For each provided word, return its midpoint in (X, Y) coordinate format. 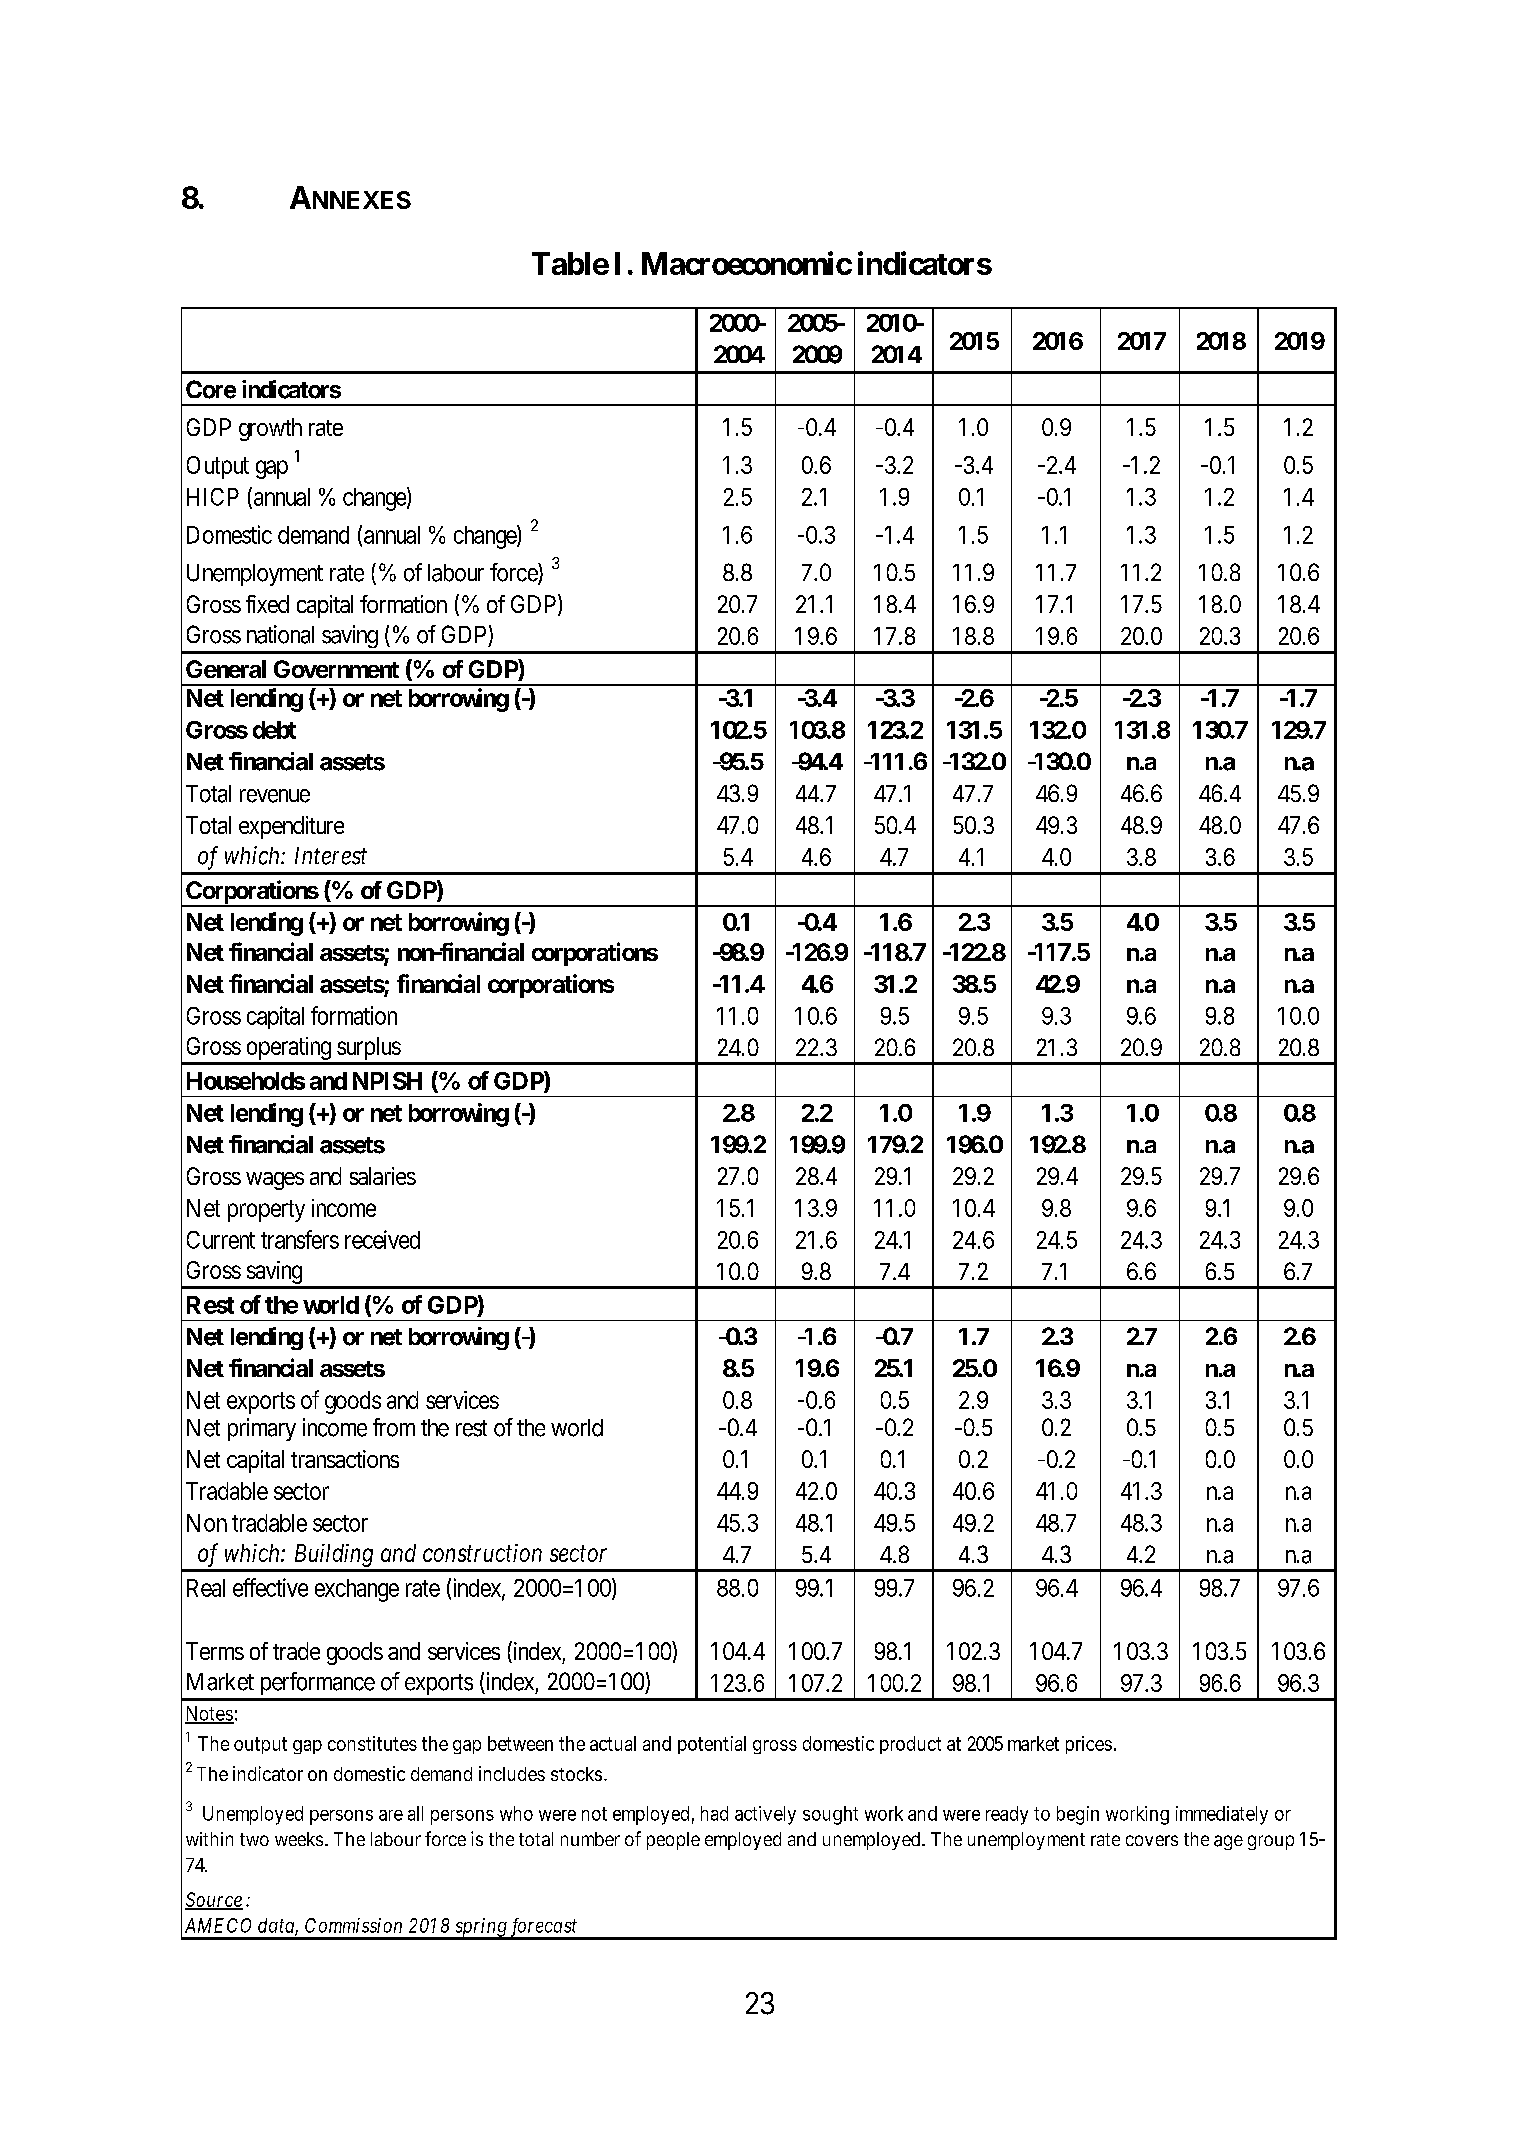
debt (274, 730)
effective (270, 1587)
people (673, 1841)
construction (482, 1553)
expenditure (291, 827)
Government (336, 669)
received (382, 1239)
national (280, 634)
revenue (275, 796)
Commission (353, 1925)
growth (270, 429)
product (910, 1745)
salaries (383, 1176)
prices (1089, 1745)
